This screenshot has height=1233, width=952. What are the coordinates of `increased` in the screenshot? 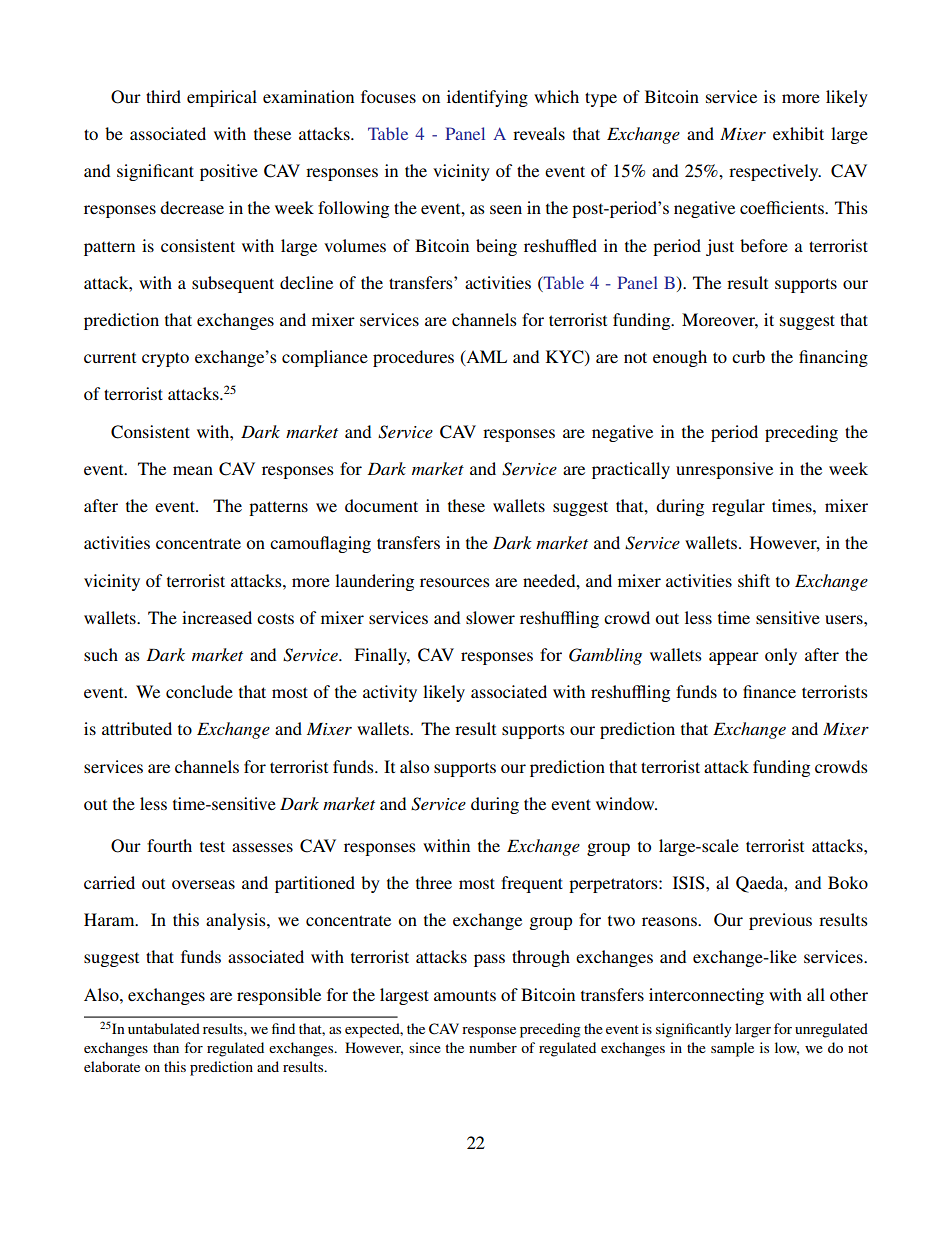 It's located at (217, 617).
